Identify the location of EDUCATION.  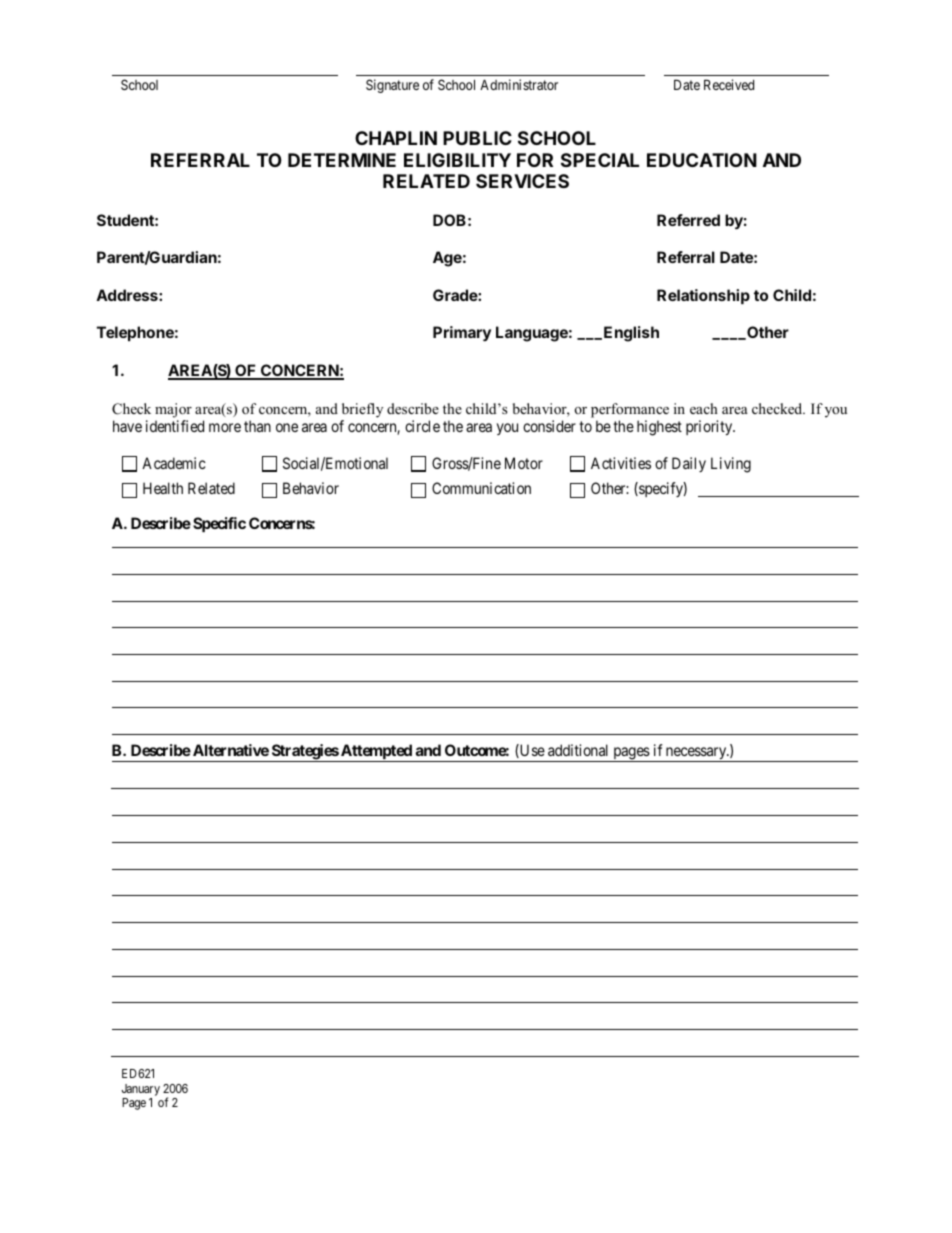
(702, 160).
